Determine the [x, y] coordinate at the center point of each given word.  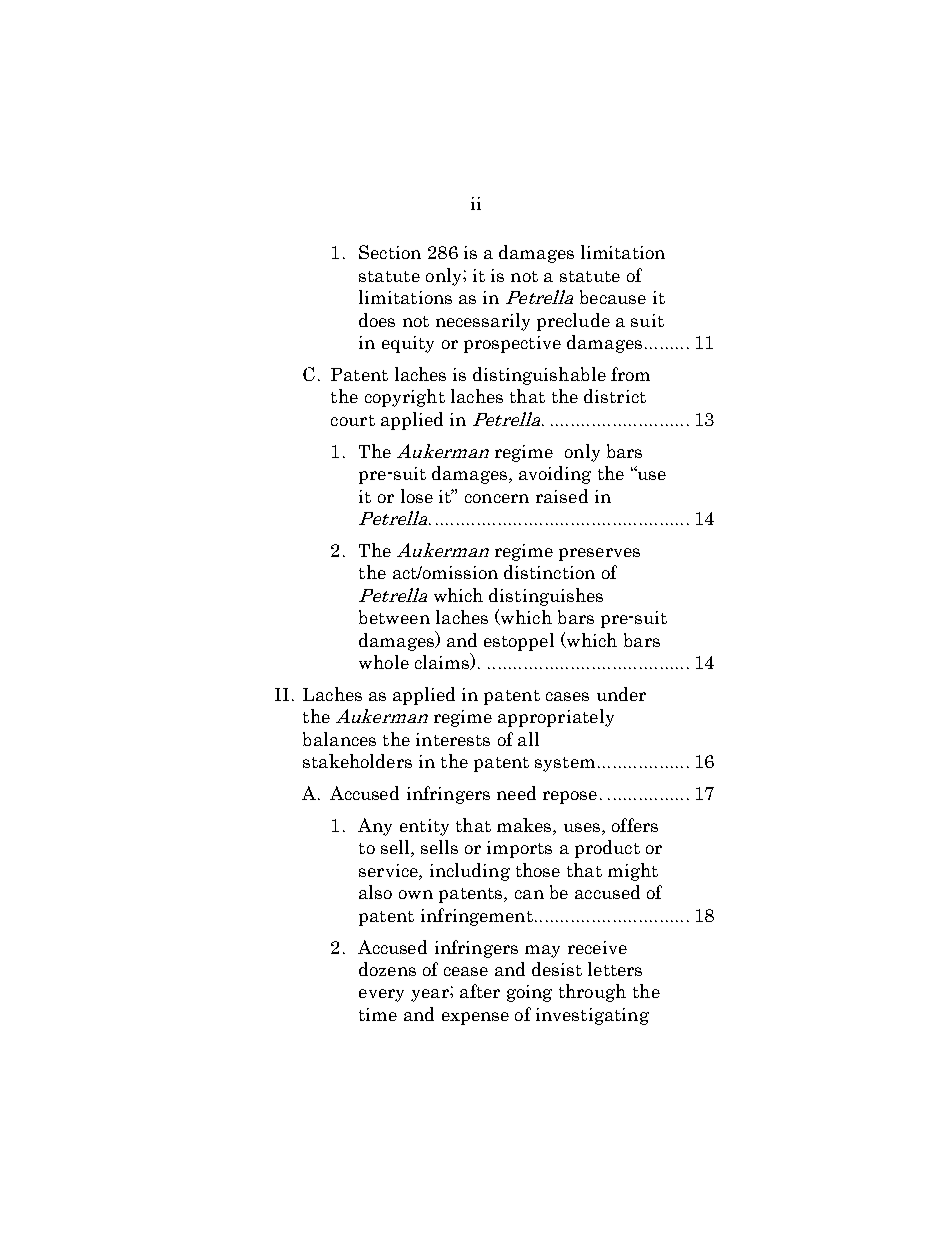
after [480, 991]
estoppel [519, 642]
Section [390, 252]
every [381, 995]
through [592, 993]
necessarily [483, 322]
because [613, 297]
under [621, 694]
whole [384, 662]
